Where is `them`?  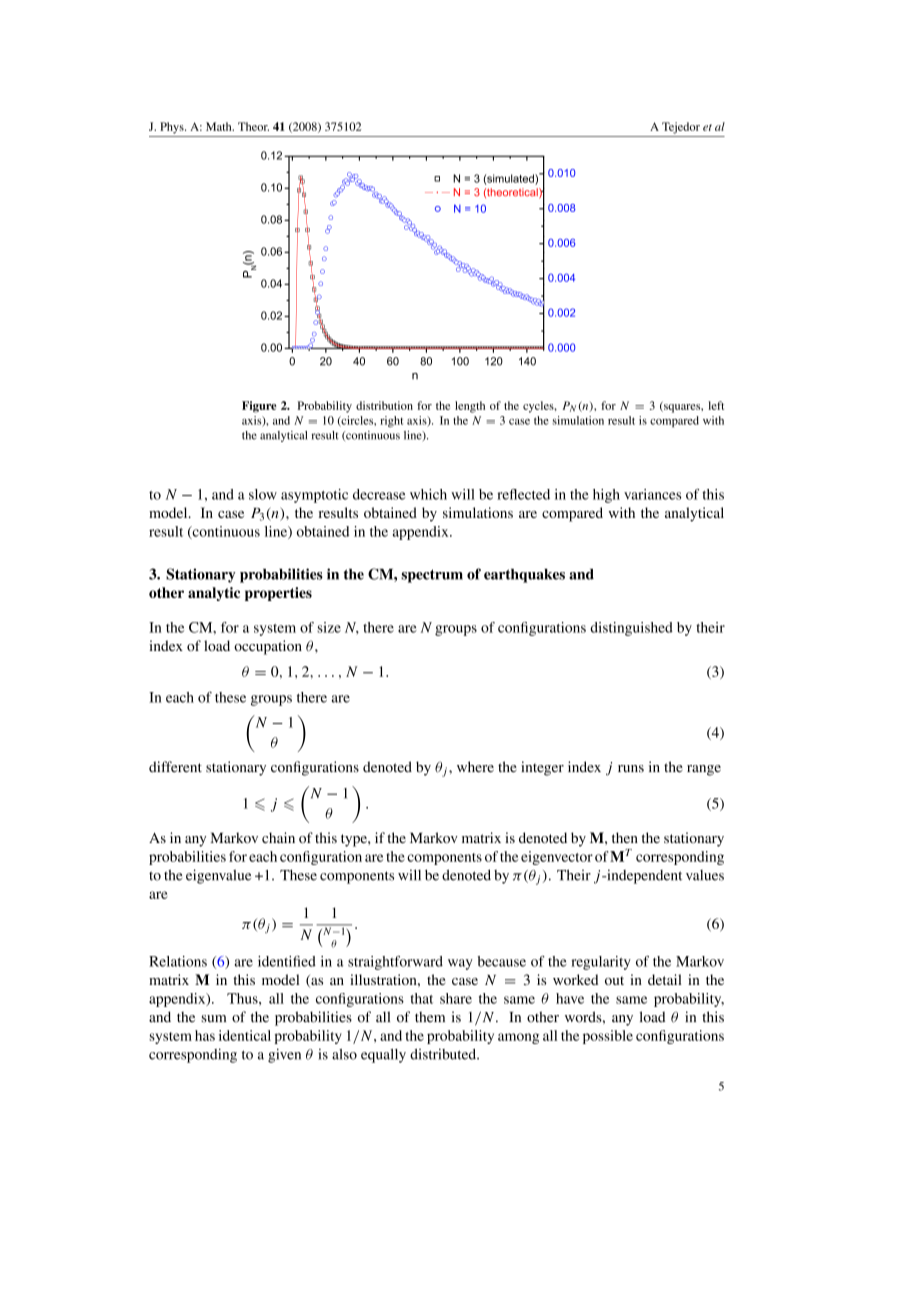
them is located at coordinates (430, 1017).
